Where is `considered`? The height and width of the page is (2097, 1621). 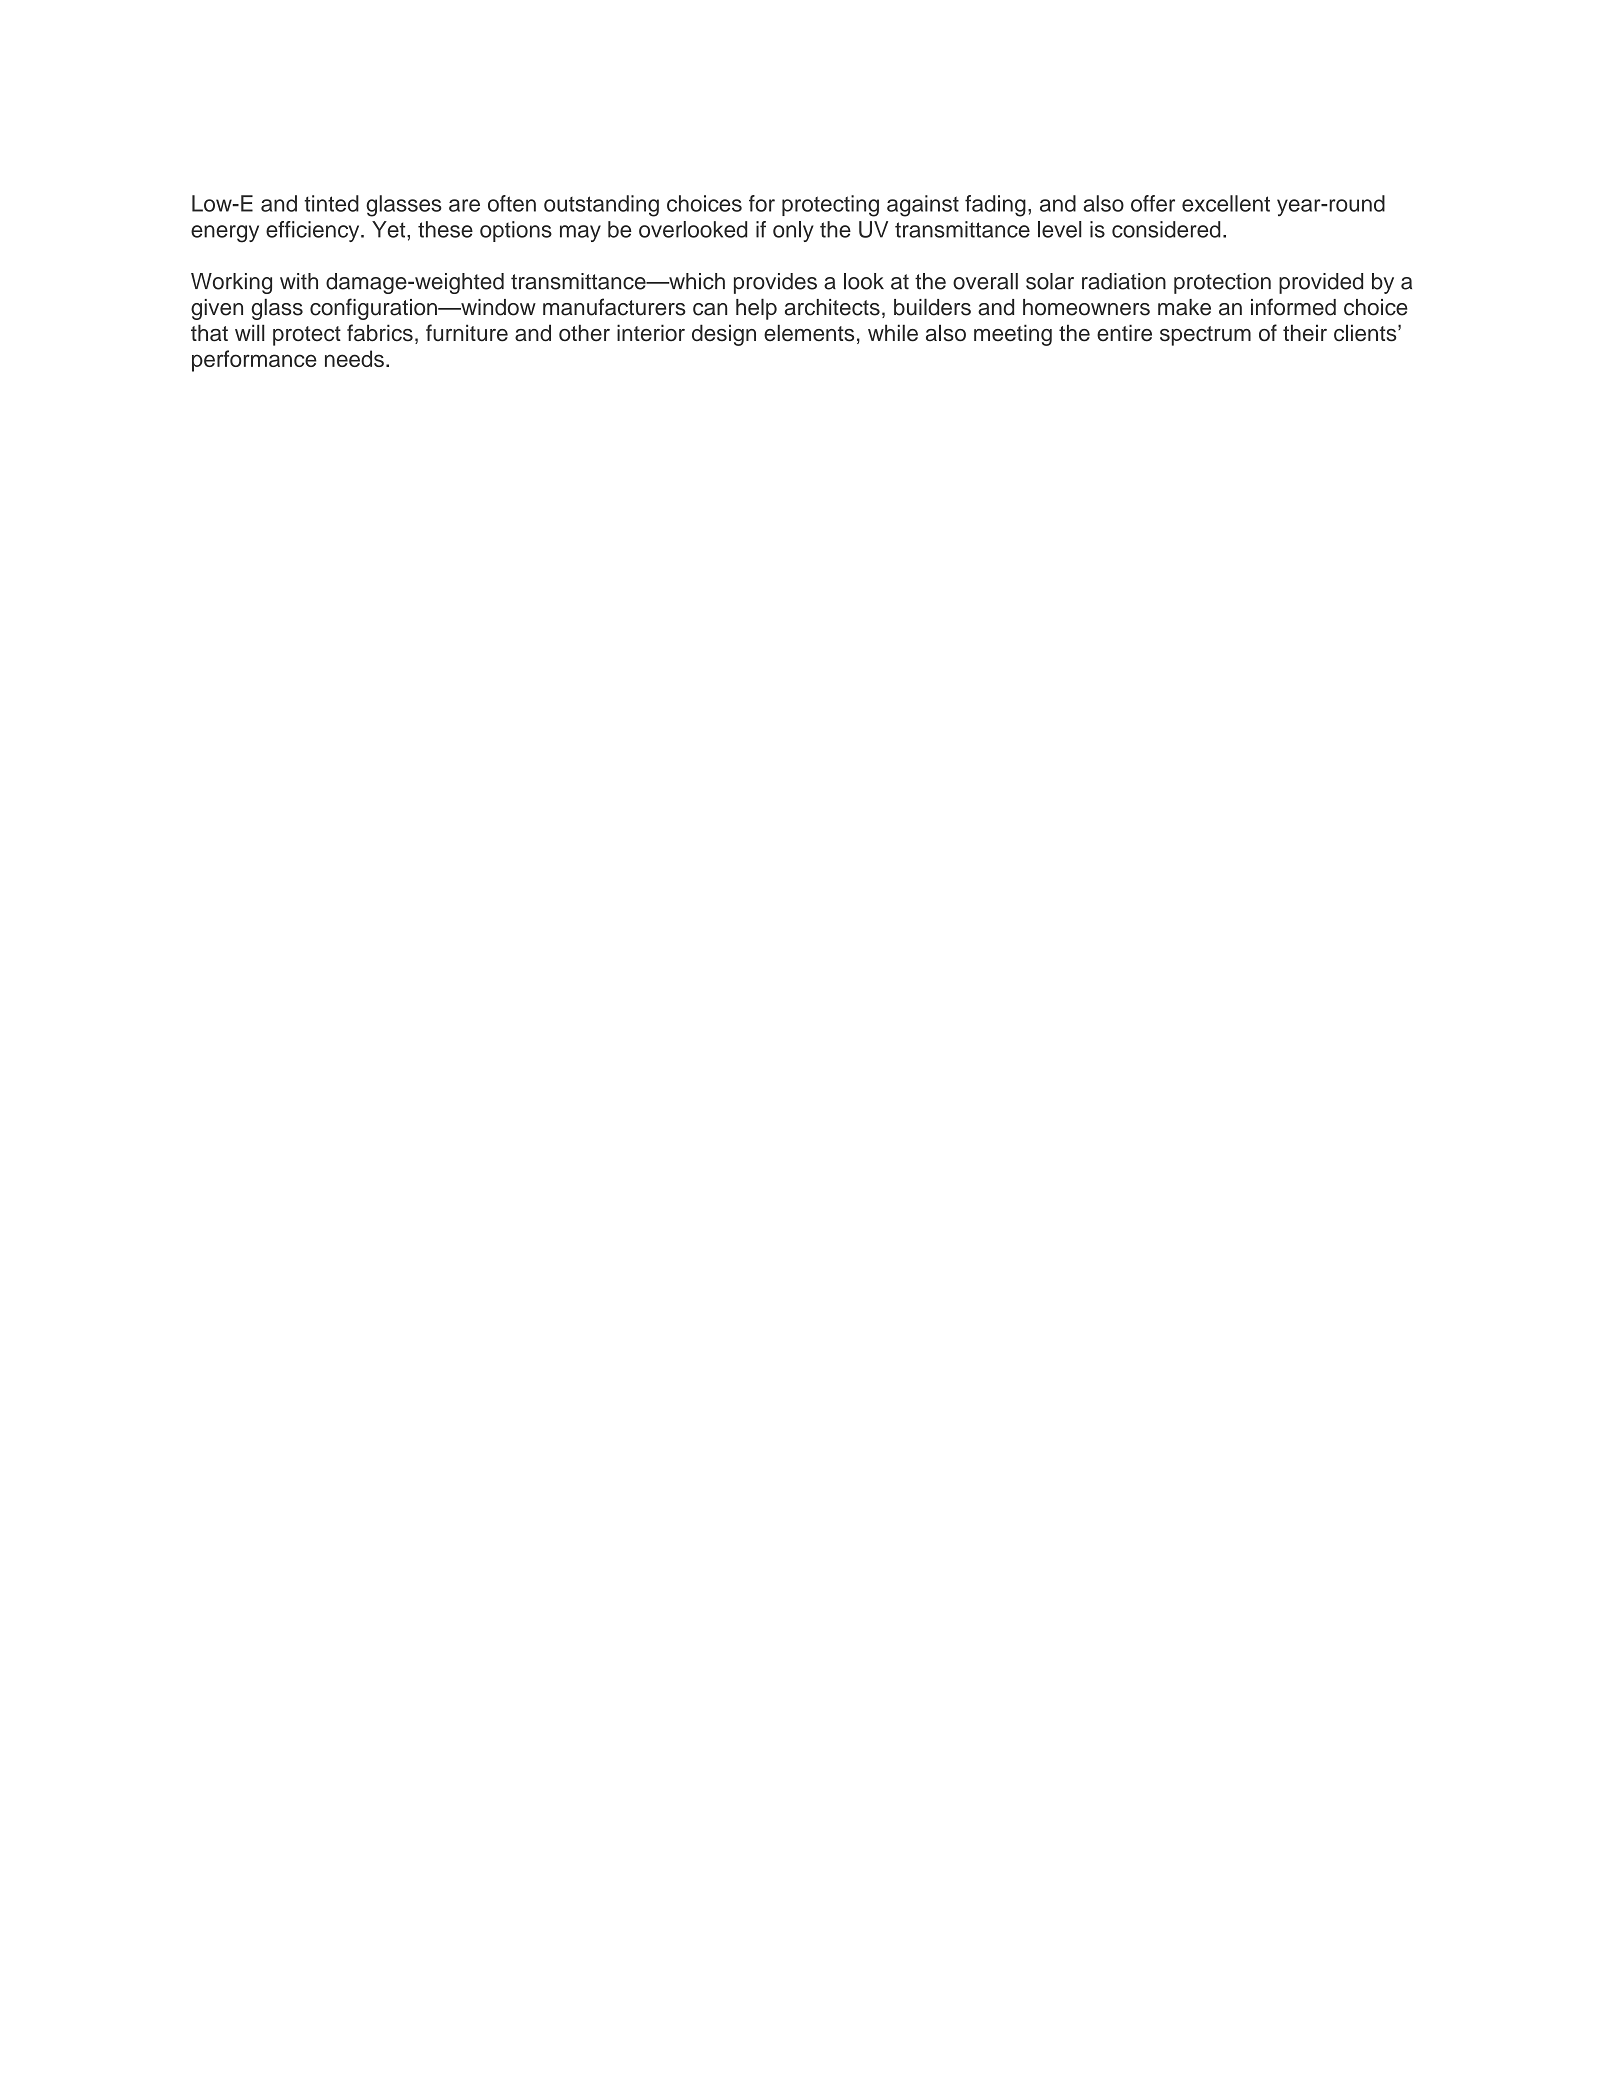 considered is located at coordinates (1166, 229).
